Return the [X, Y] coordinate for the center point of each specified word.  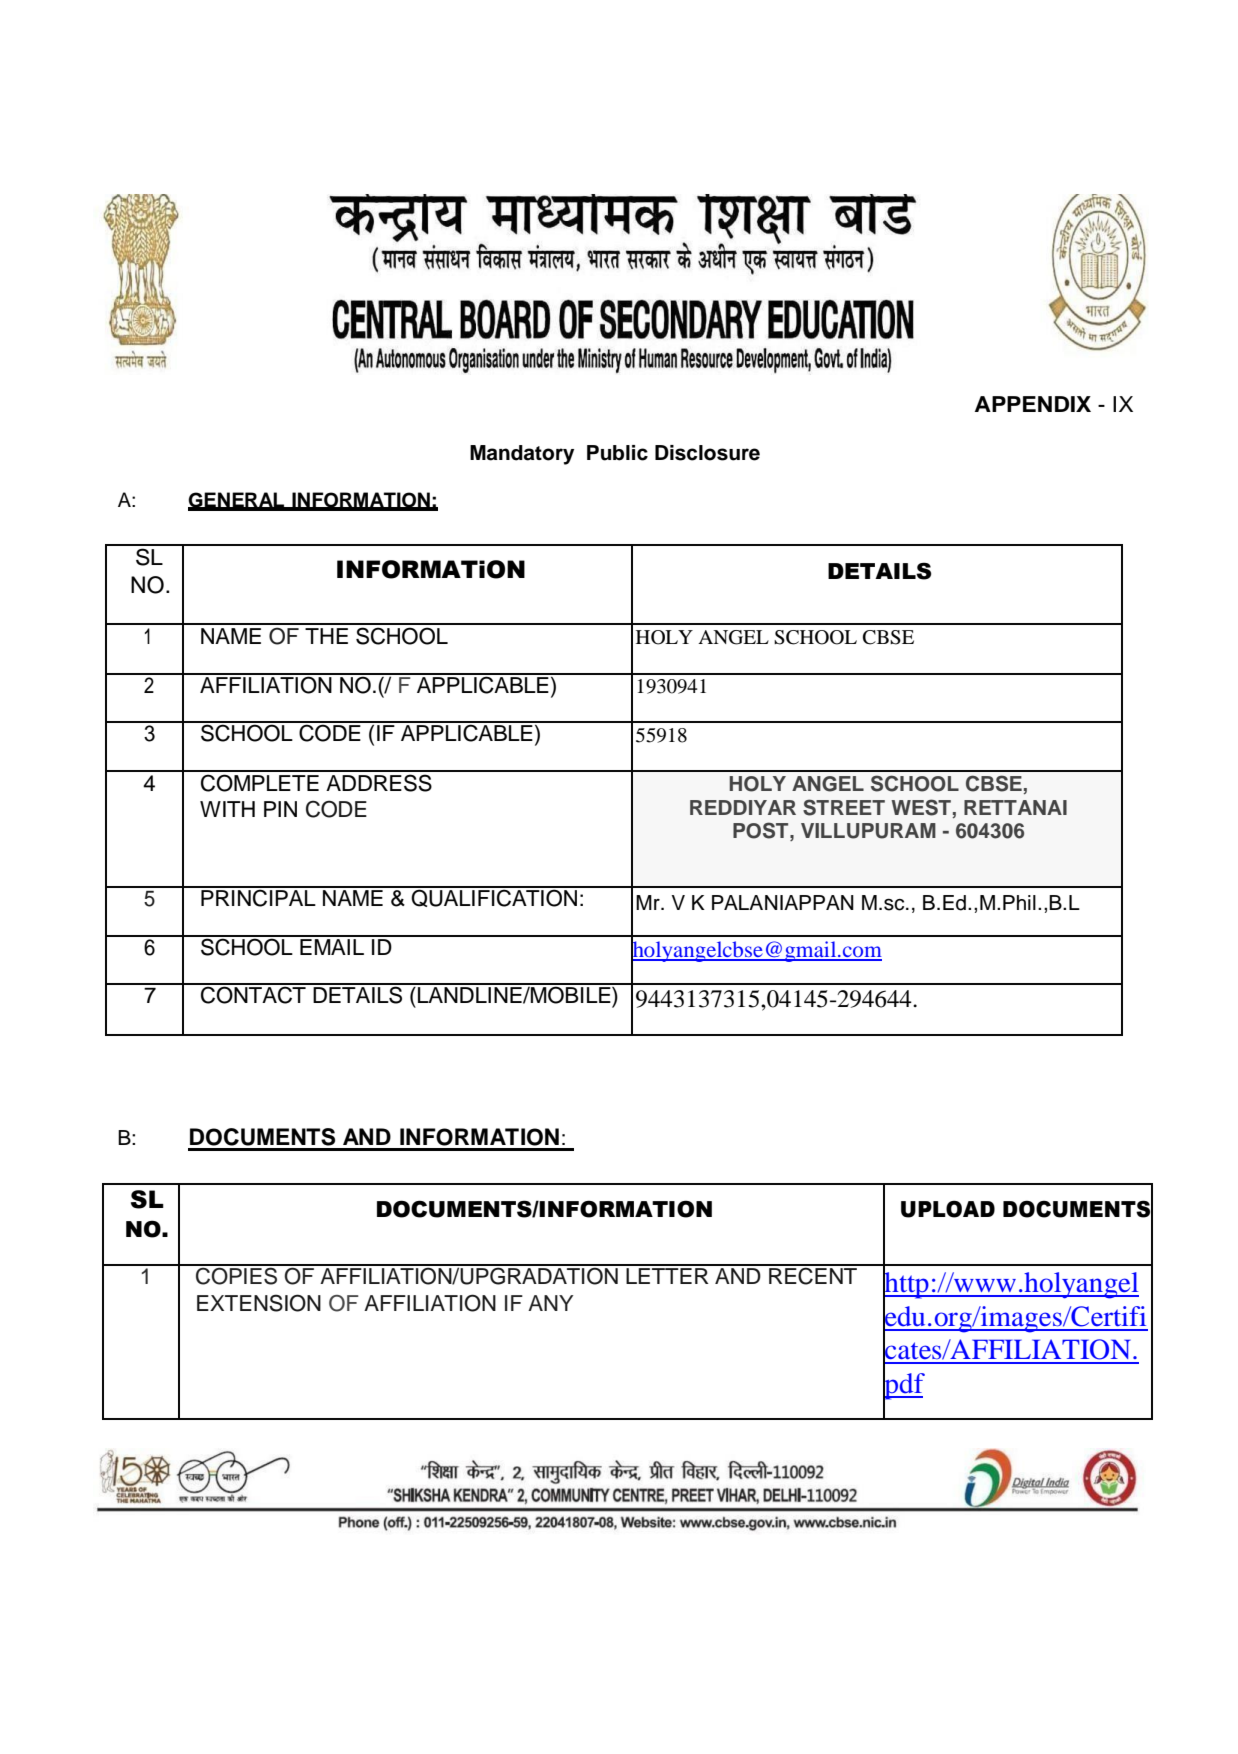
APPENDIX [1033, 404]
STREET [844, 807]
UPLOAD [948, 1209]
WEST [921, 807]
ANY [550, 1303]
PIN [280, 809]
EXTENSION [259, 1303]
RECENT [813, 1275]
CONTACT [253, 994]
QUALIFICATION [494, 897]
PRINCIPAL [258, 897]
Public [617, 453]
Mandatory [522, 455]
